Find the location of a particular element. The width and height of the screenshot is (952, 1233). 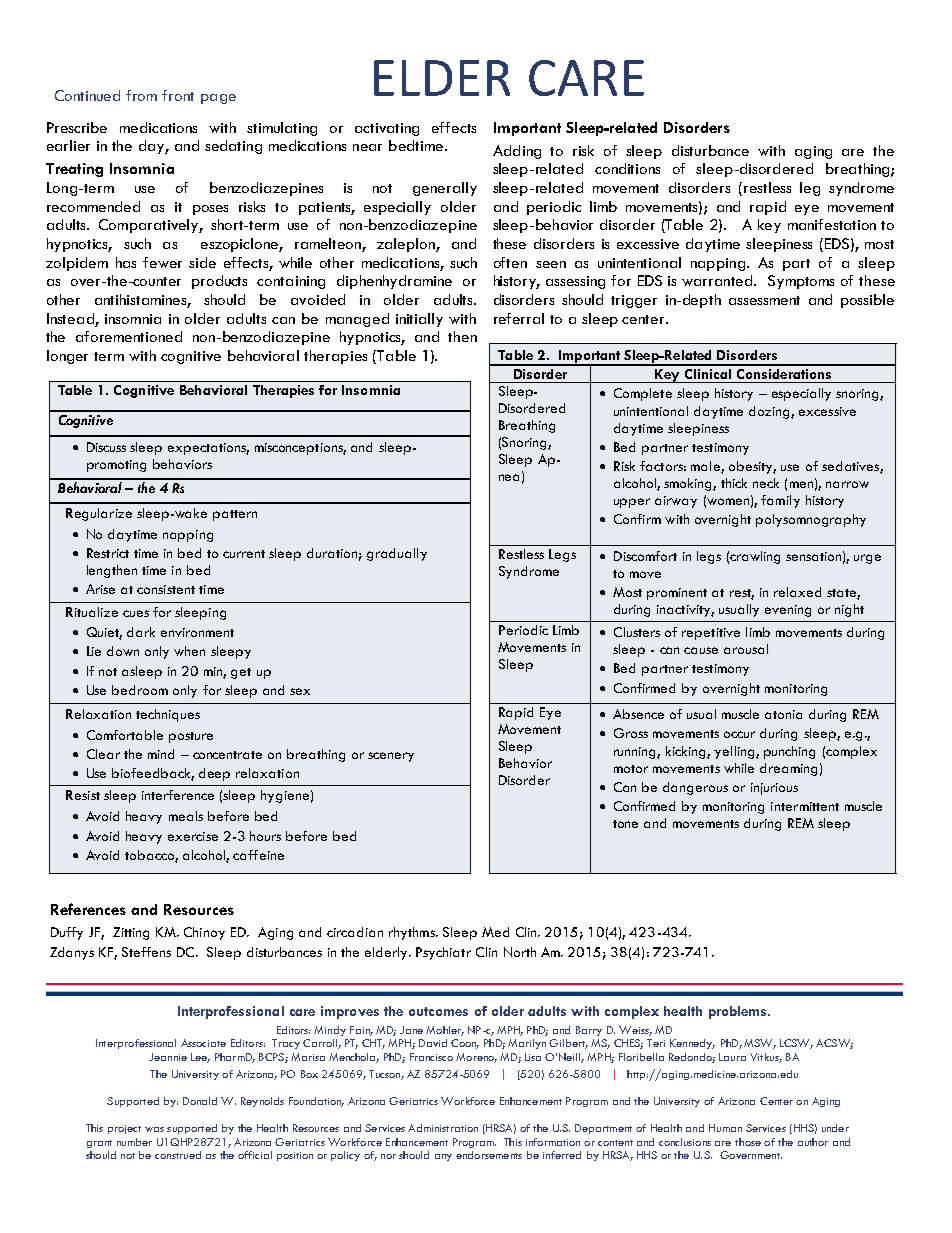

exercise is located at coordinates (193, 836).
